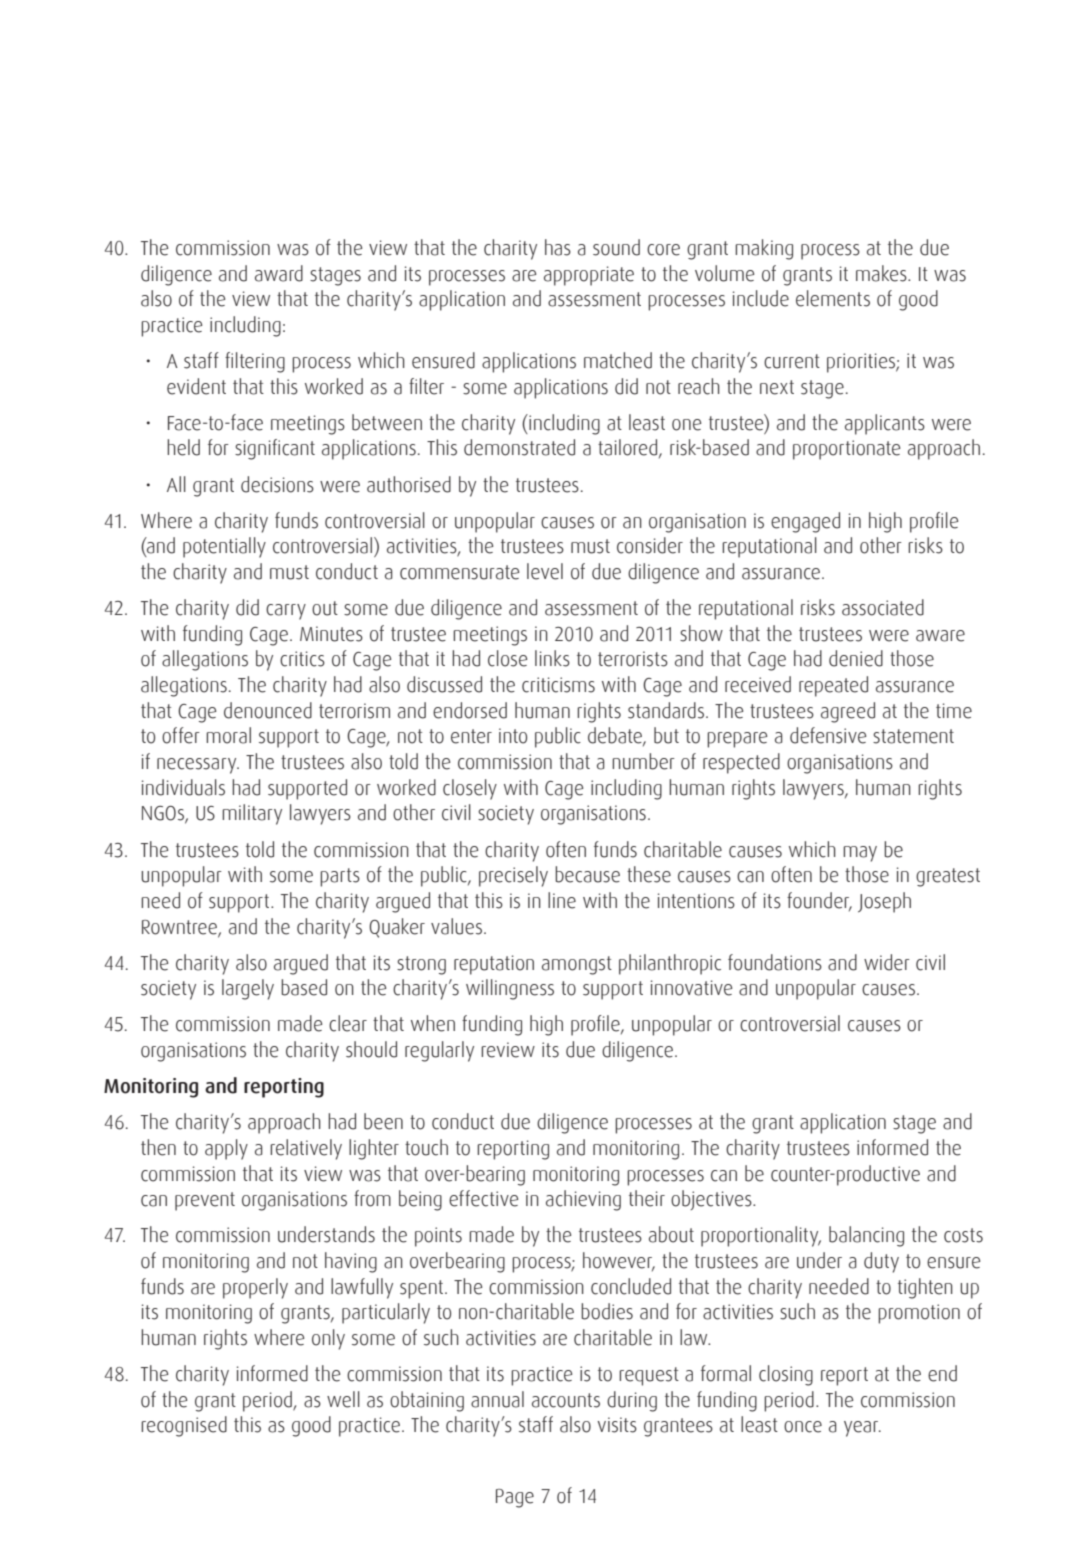 This image has height=1544, width=1092. I want to click on recognised, so click(184, 1426).
